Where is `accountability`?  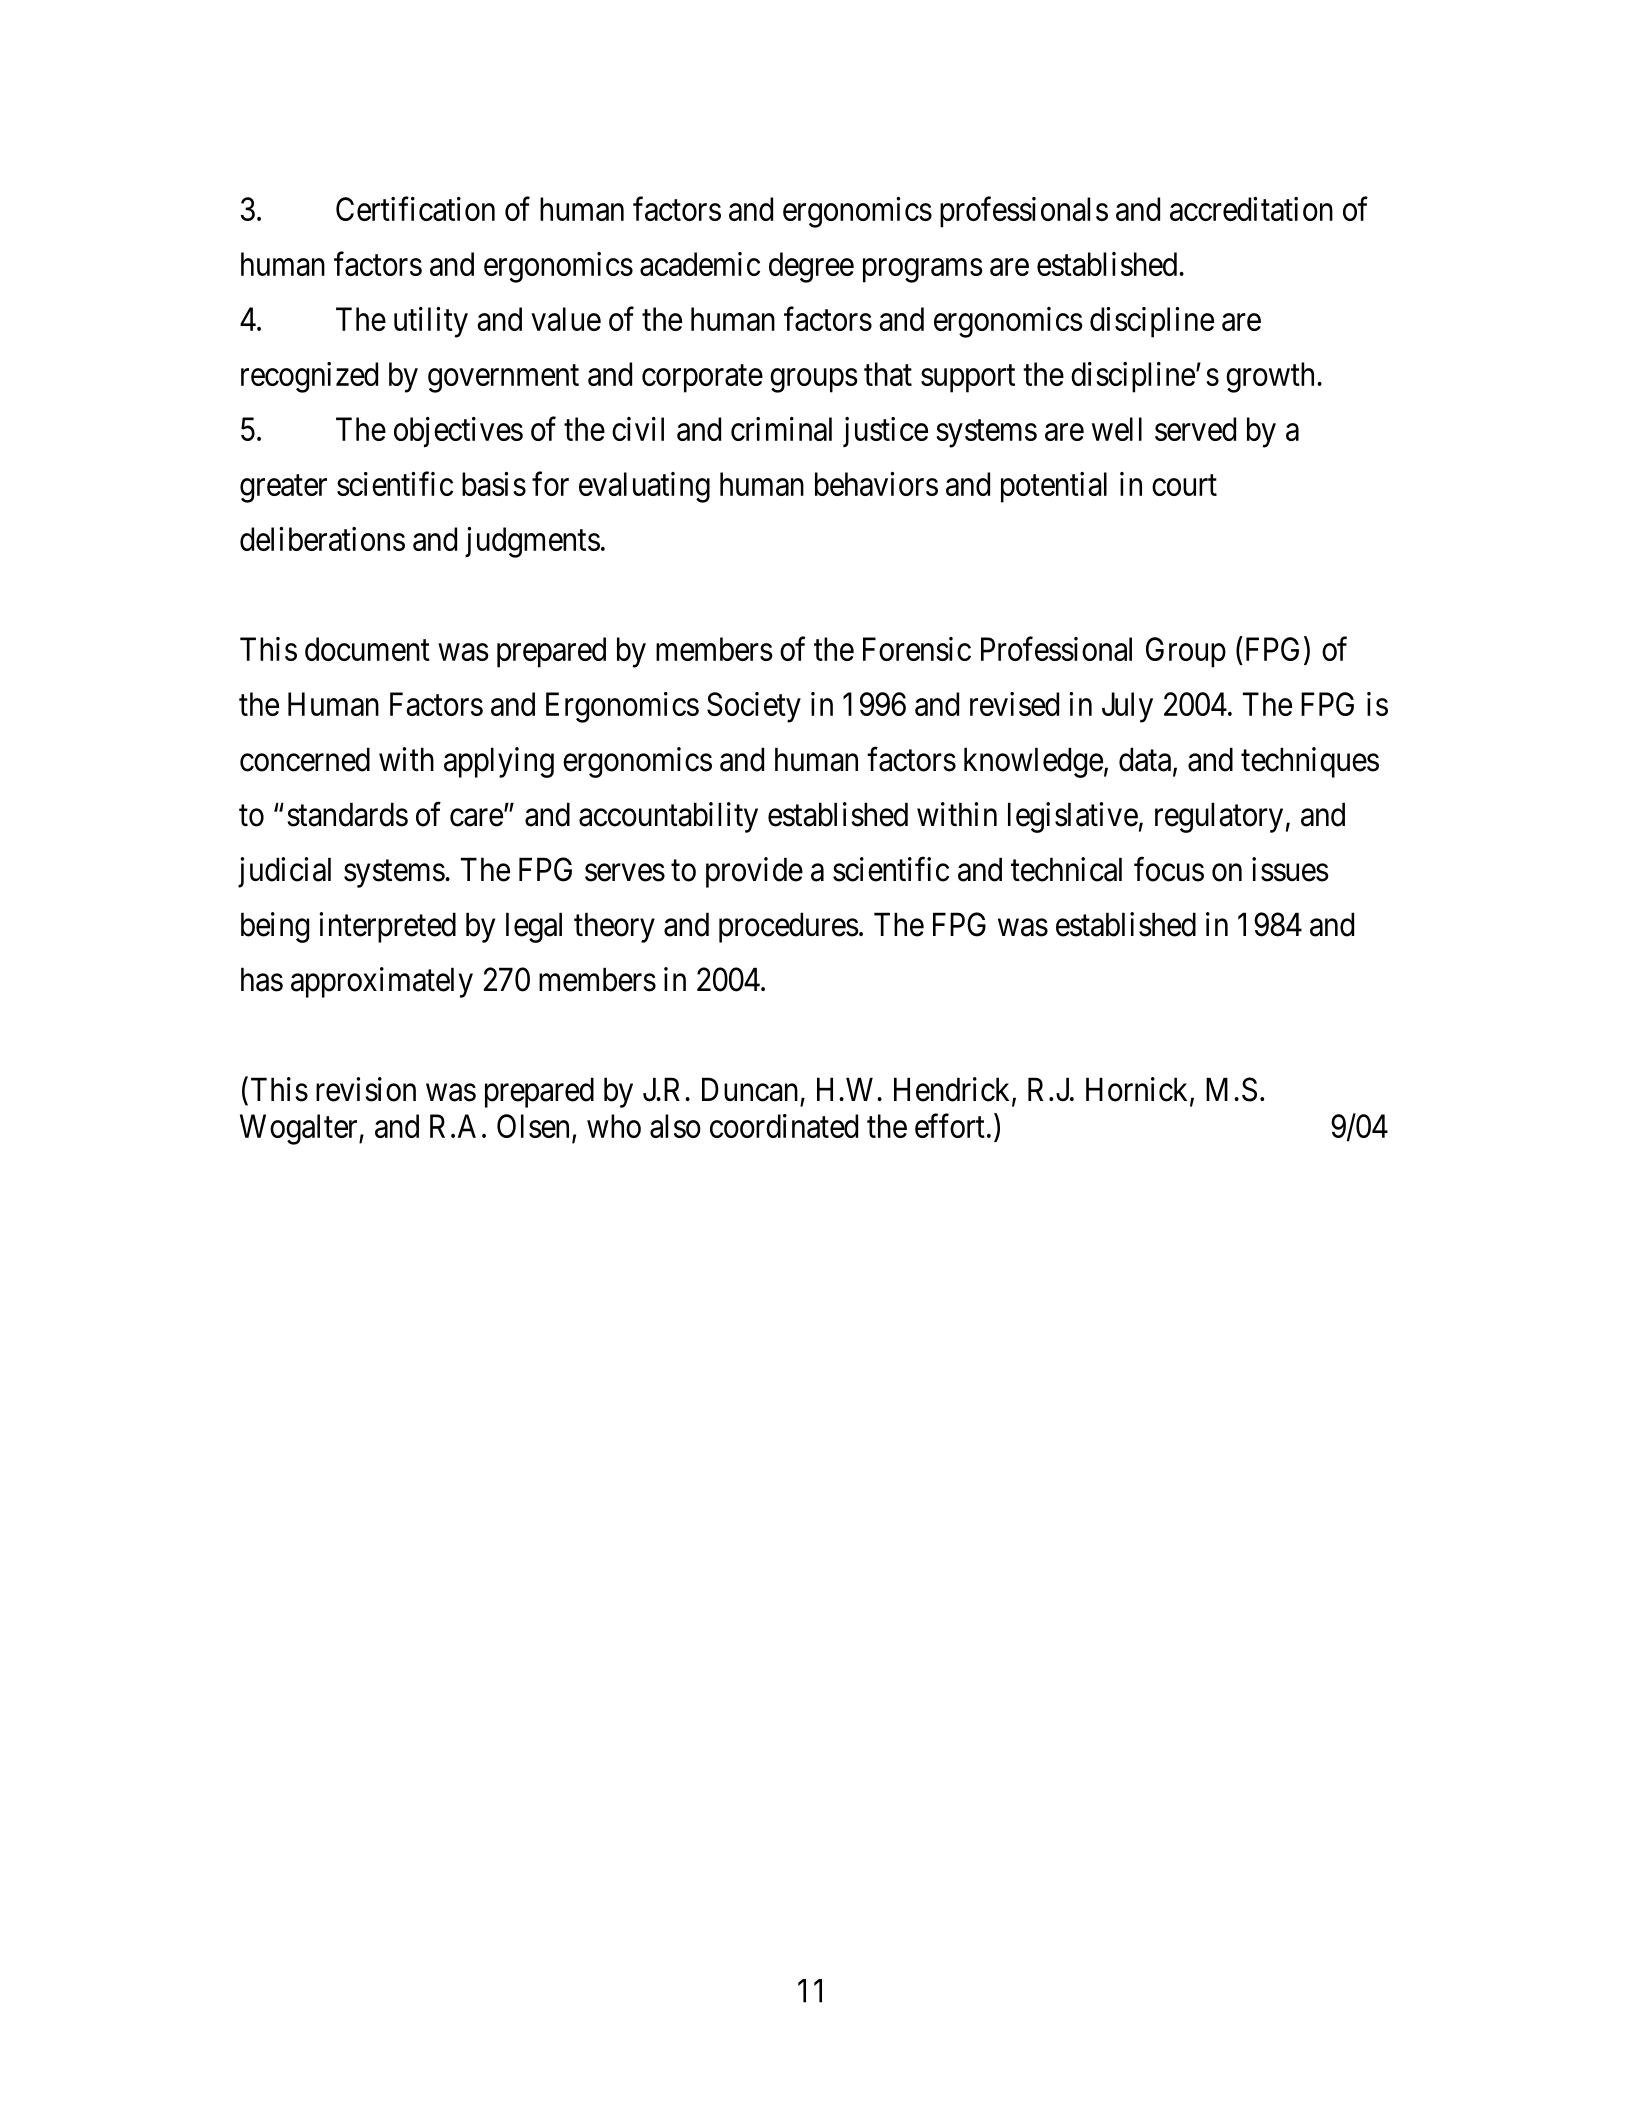 accountability is located at coordinates (668, 817).
